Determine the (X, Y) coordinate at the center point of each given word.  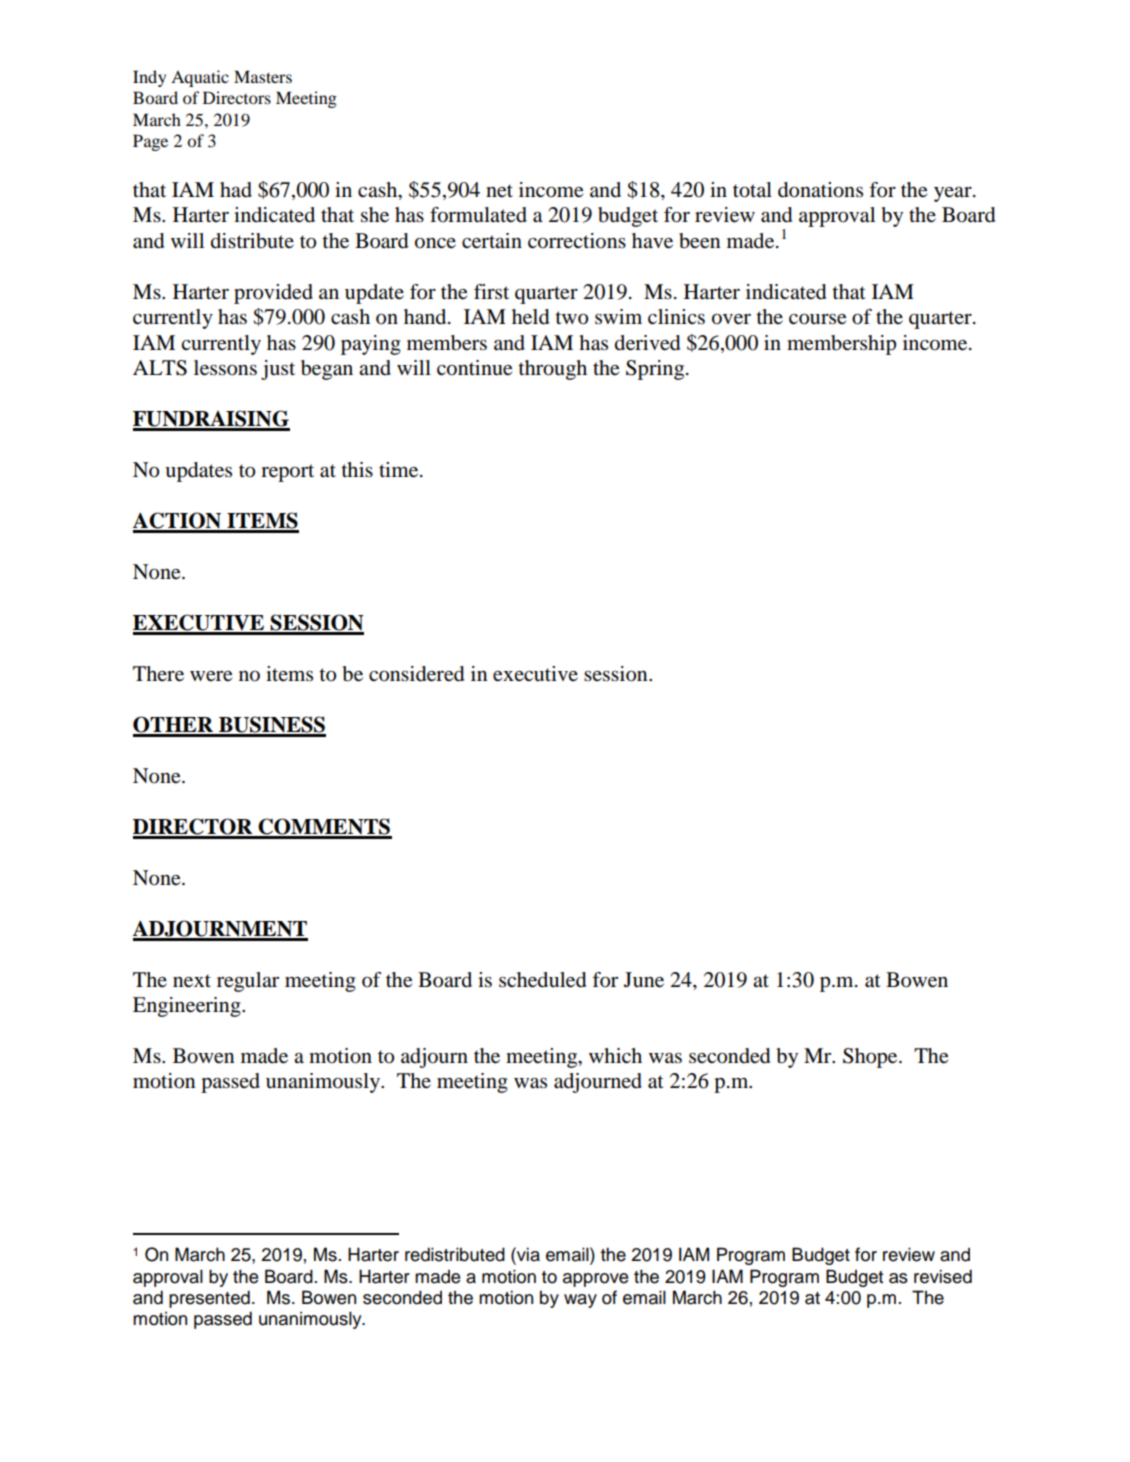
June (644, 980)
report (287, 473)
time (400, 470)
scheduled (542, 980)
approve (595, 1280)
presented (209, 1299)
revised (943, 1276)
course (817, 319)
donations (820, 190)
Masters (263, 76)
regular (248, 982)
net (499, 191)
